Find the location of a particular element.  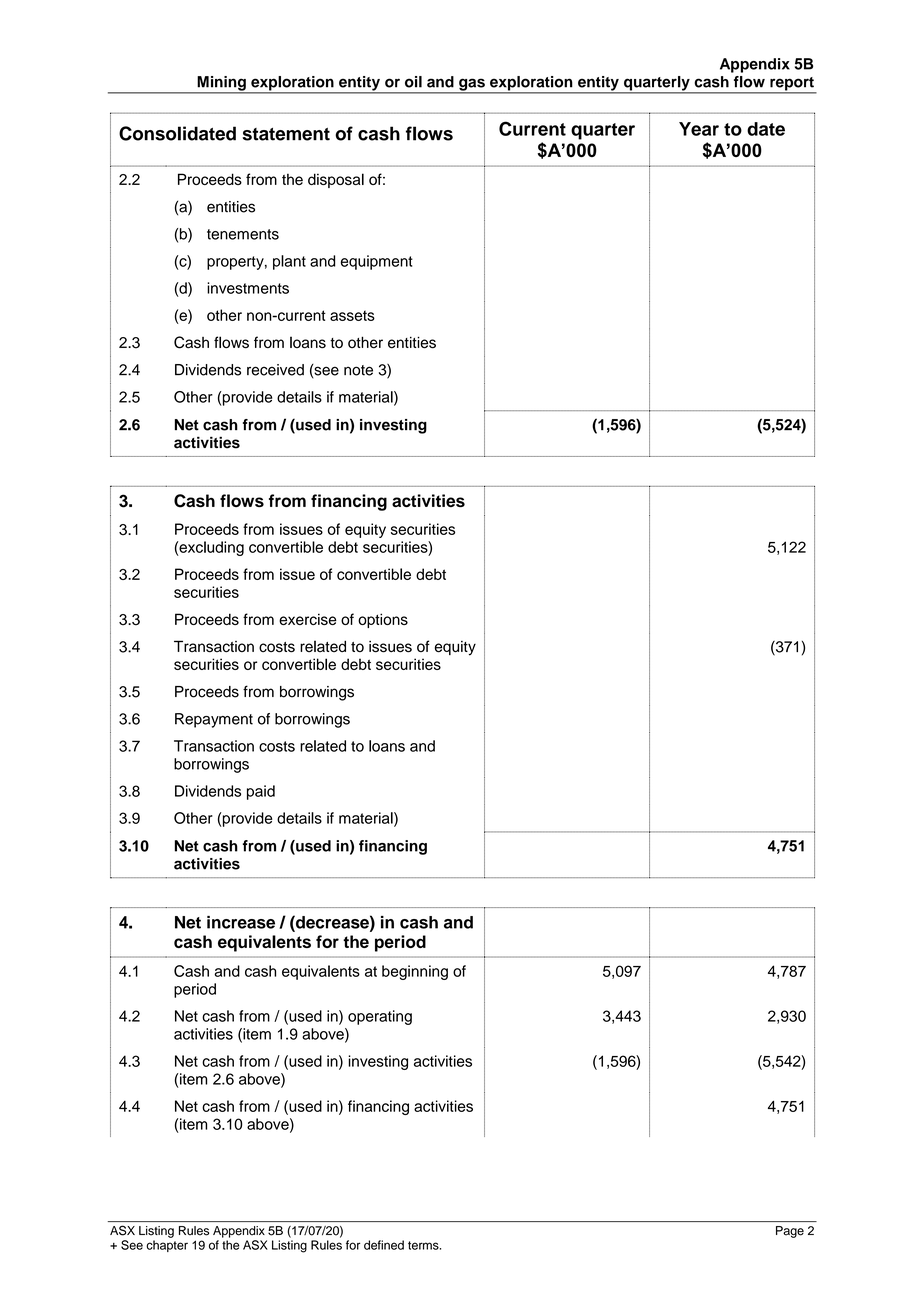

options is located at coordinates (383, 620).
